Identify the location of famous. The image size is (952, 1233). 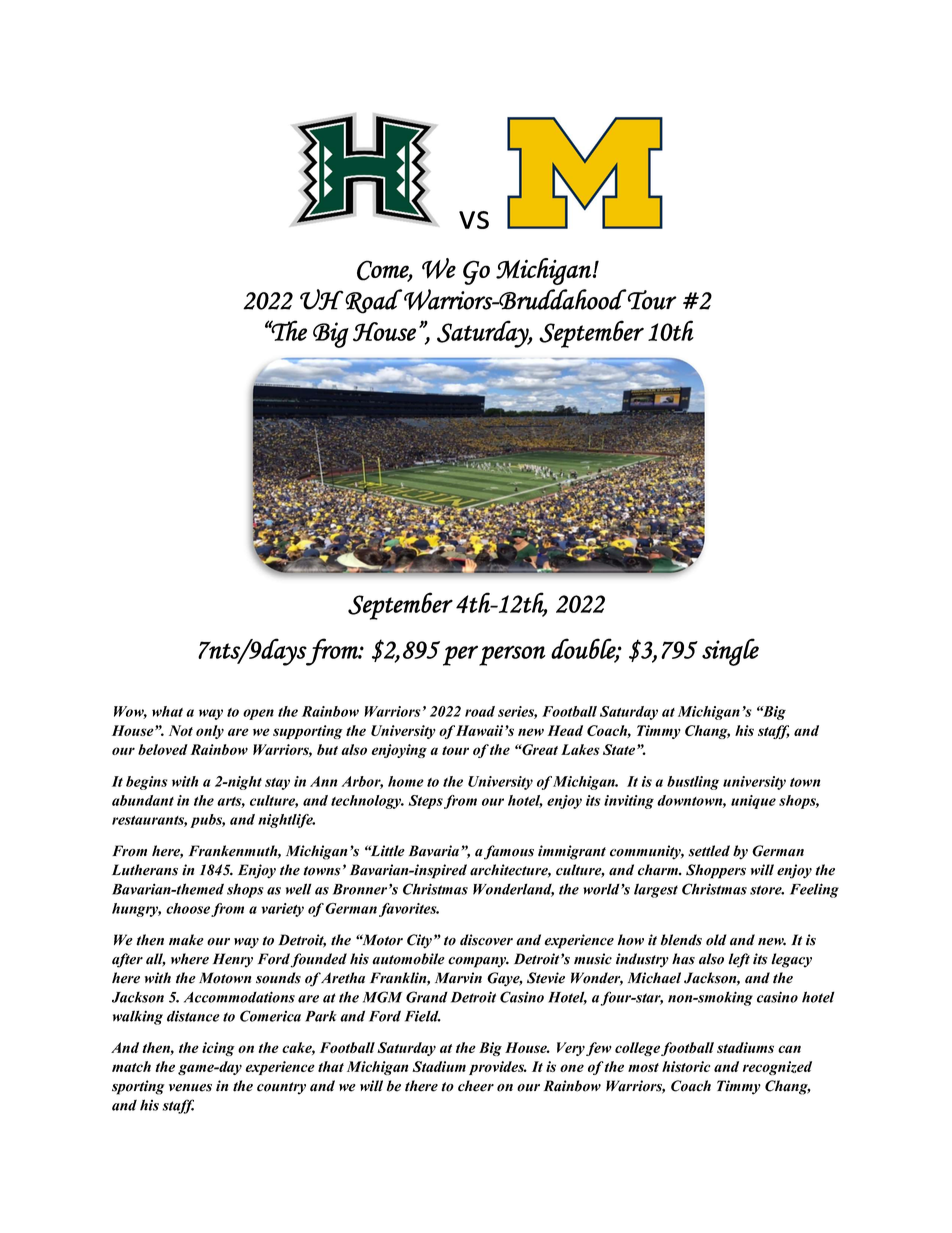
(509, 852).
